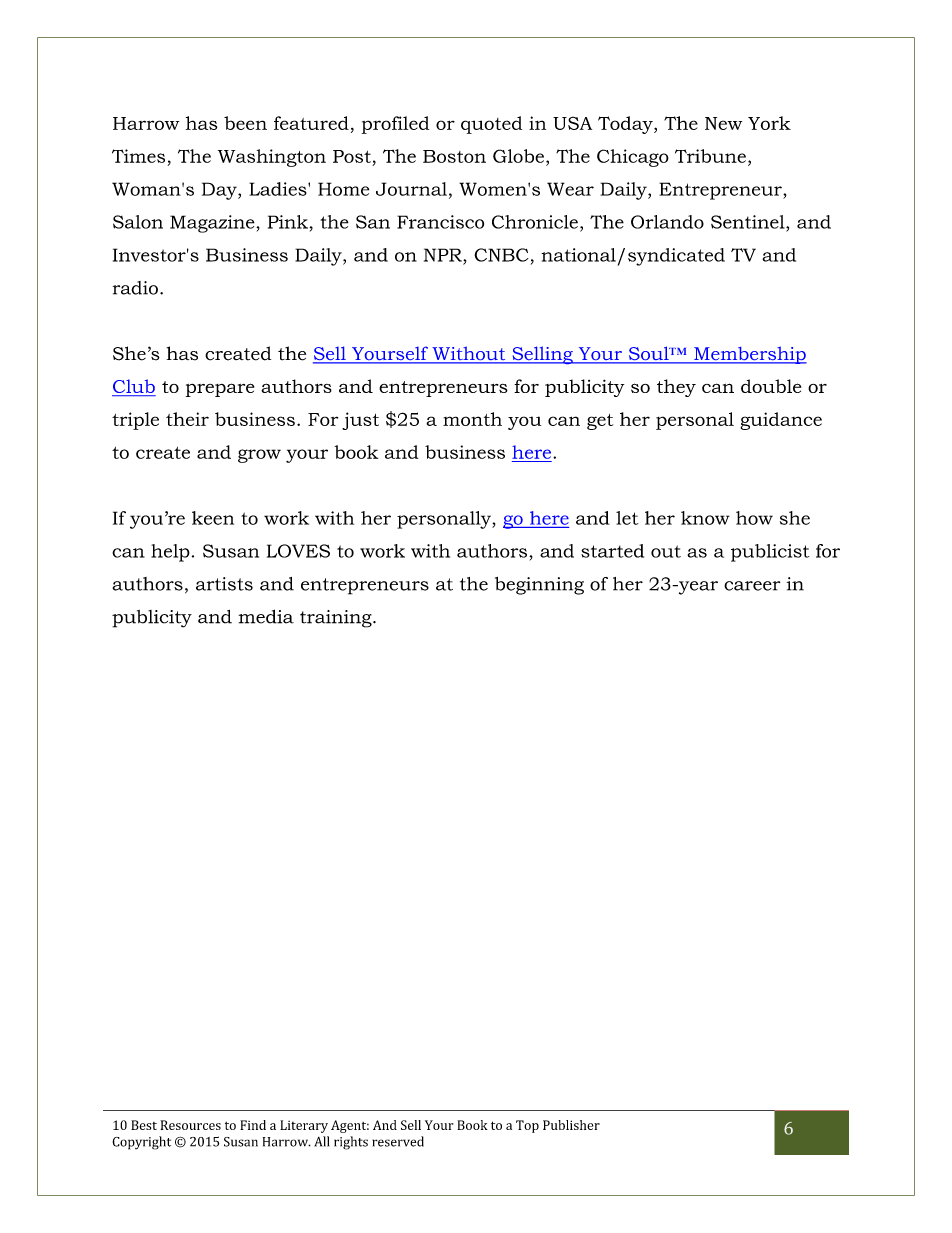 This screenshot has height=1233, width=952. I want to click on Publisher, so click(571, 1125).
